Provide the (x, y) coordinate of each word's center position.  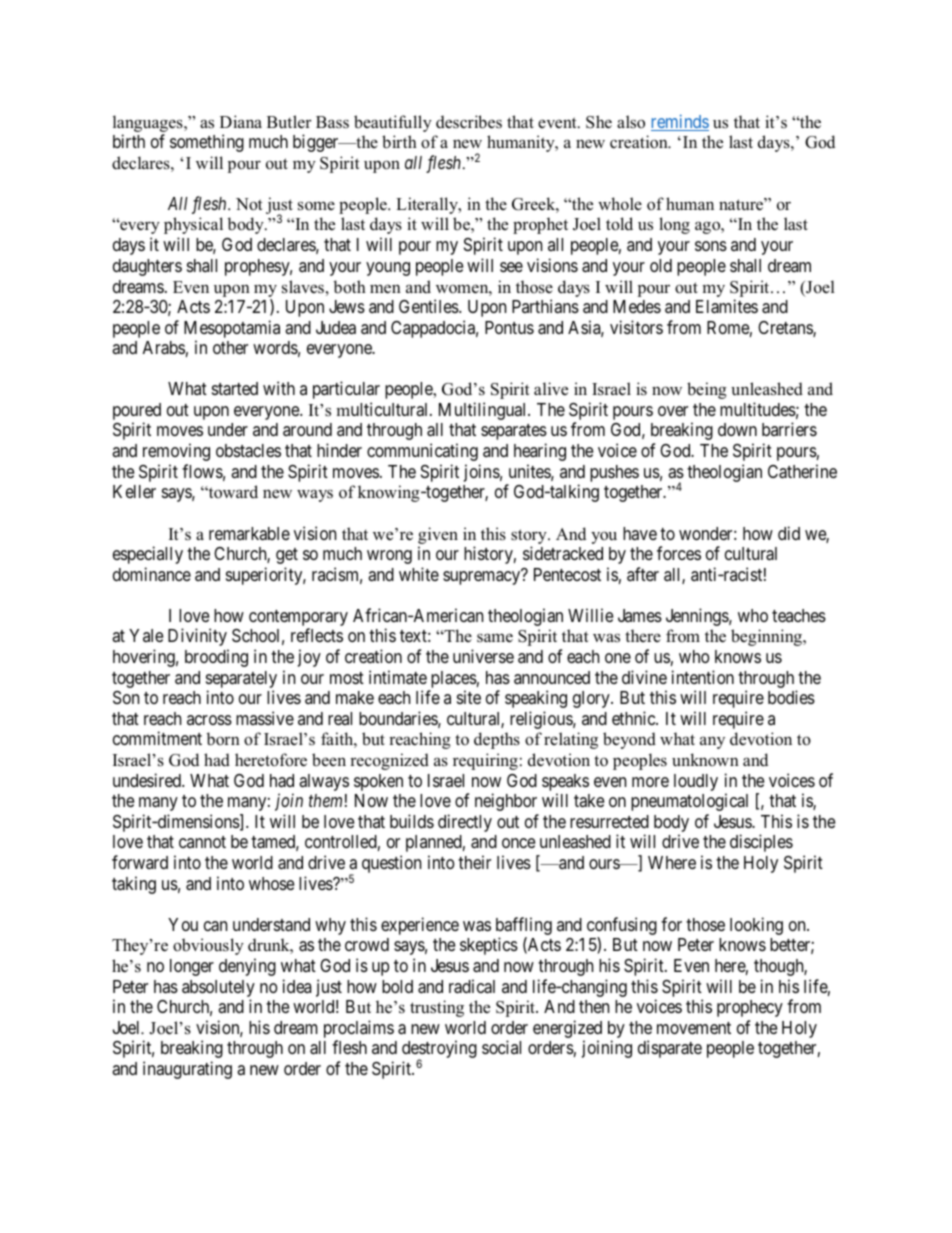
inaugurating (187, 1070)
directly (465, 823)
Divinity (197, 637)
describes (469, 122)
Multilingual (484, 411)
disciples (761, 843)
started (235, 389)
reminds (680, 122)
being (707, 390)
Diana (241, 121)
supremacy (483, 577)
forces (679, 553)
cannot (202, 842)
